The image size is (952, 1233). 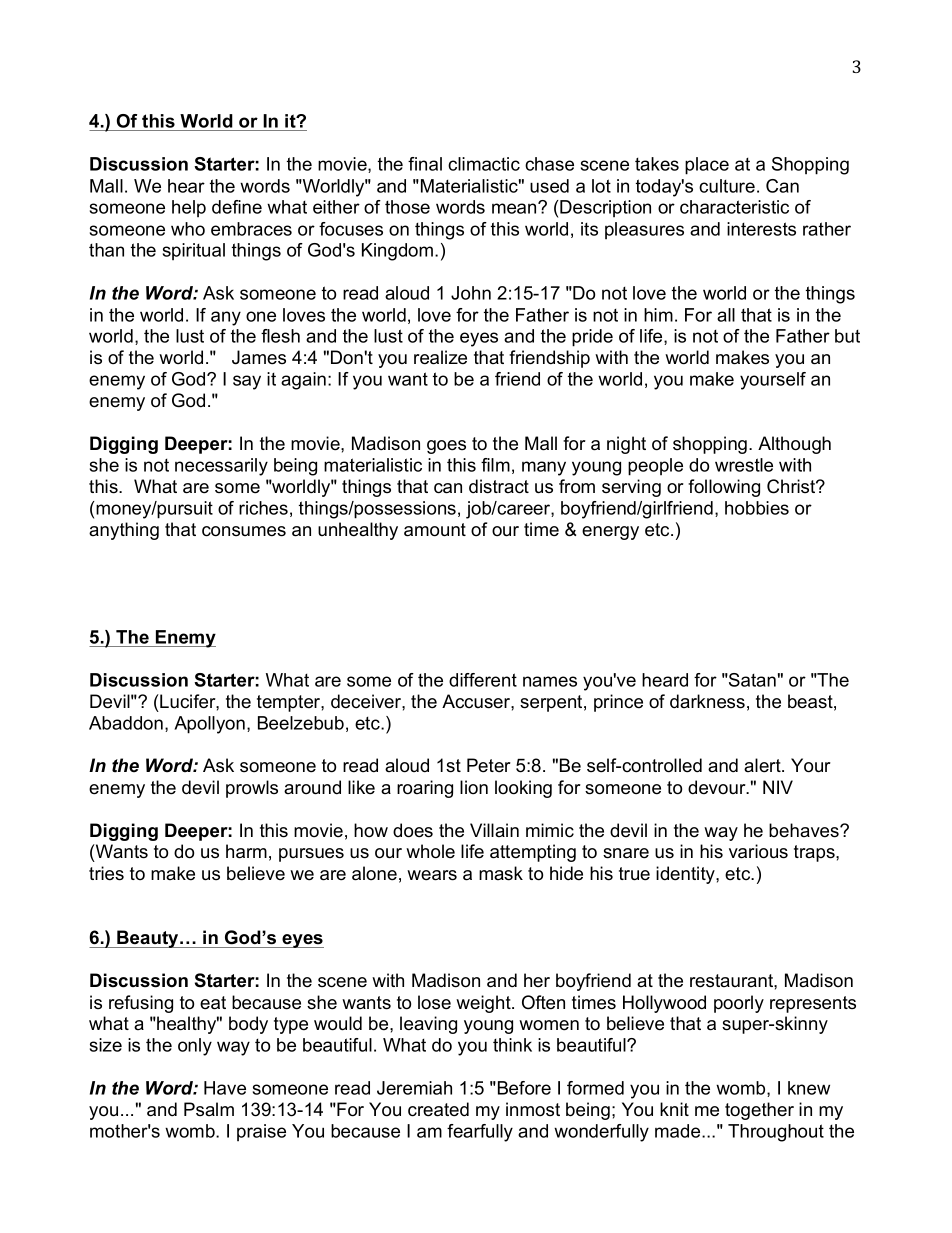 What do you see at coordinates (189, 208) in the screenshot?
I see `help` at bounding box center [189, 208].
